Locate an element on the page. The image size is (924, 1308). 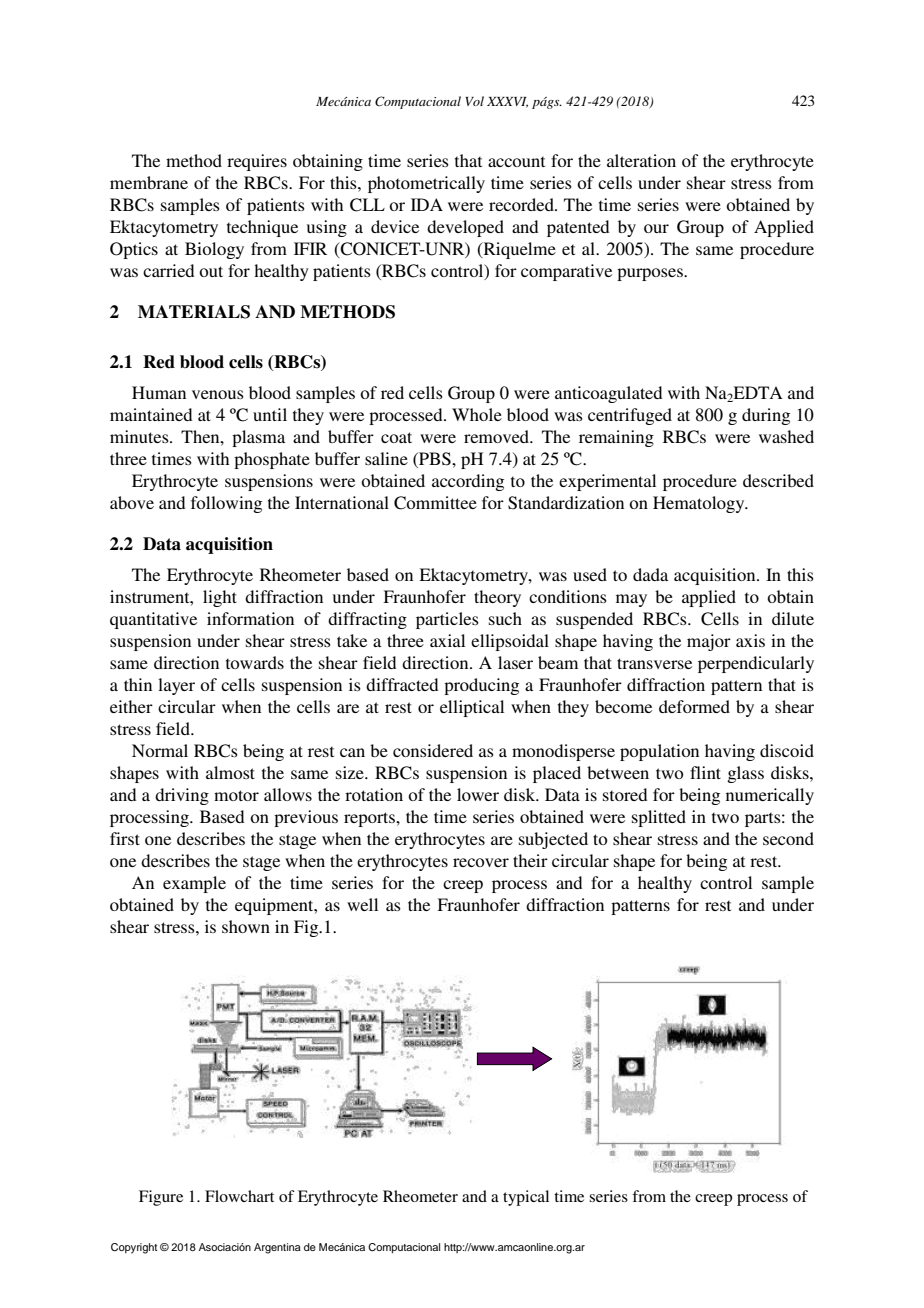
shown is located at coordinates (246, 926).
